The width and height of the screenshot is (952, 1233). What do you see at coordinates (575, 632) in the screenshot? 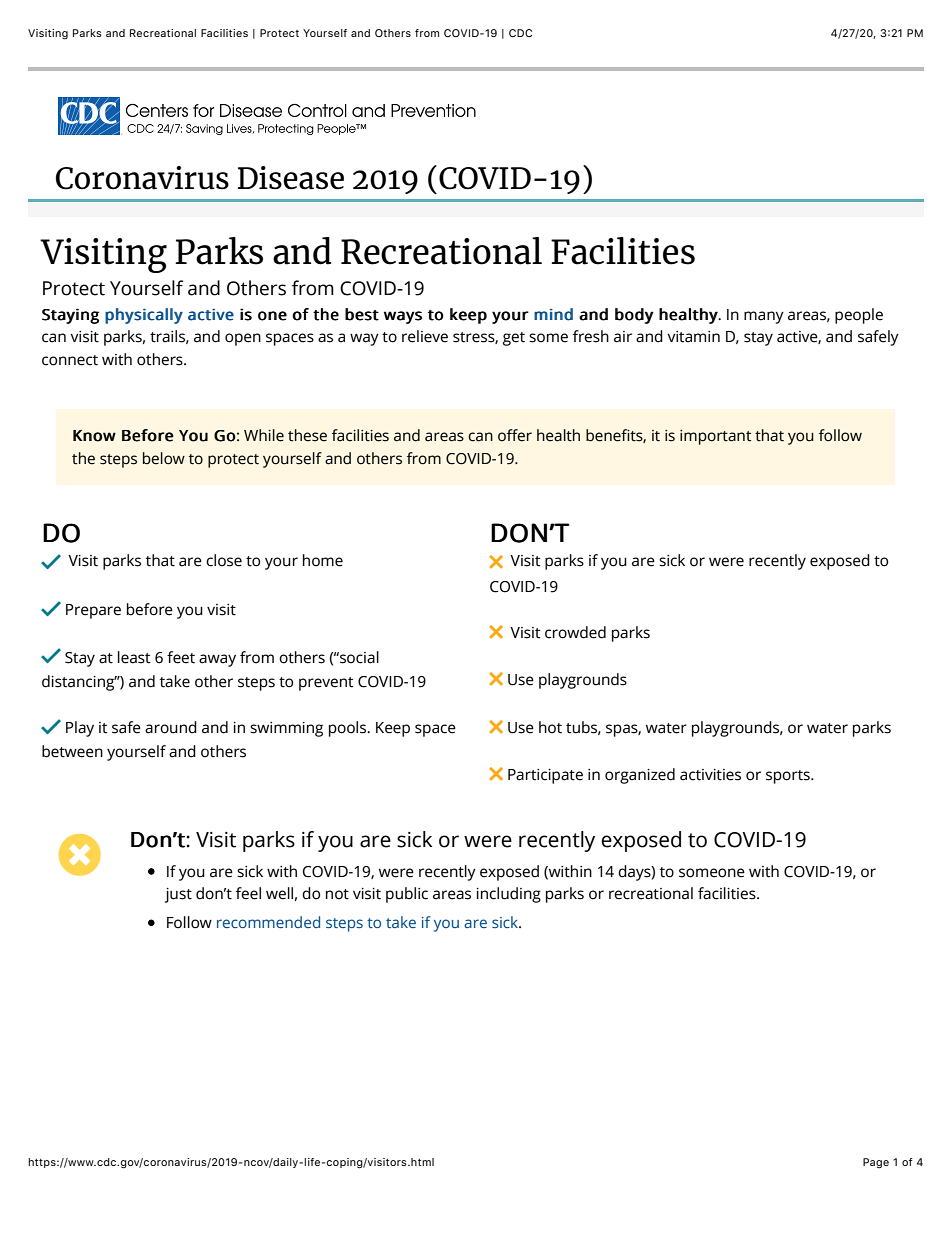
I see `crowded` at bounding box center [575, 632].
